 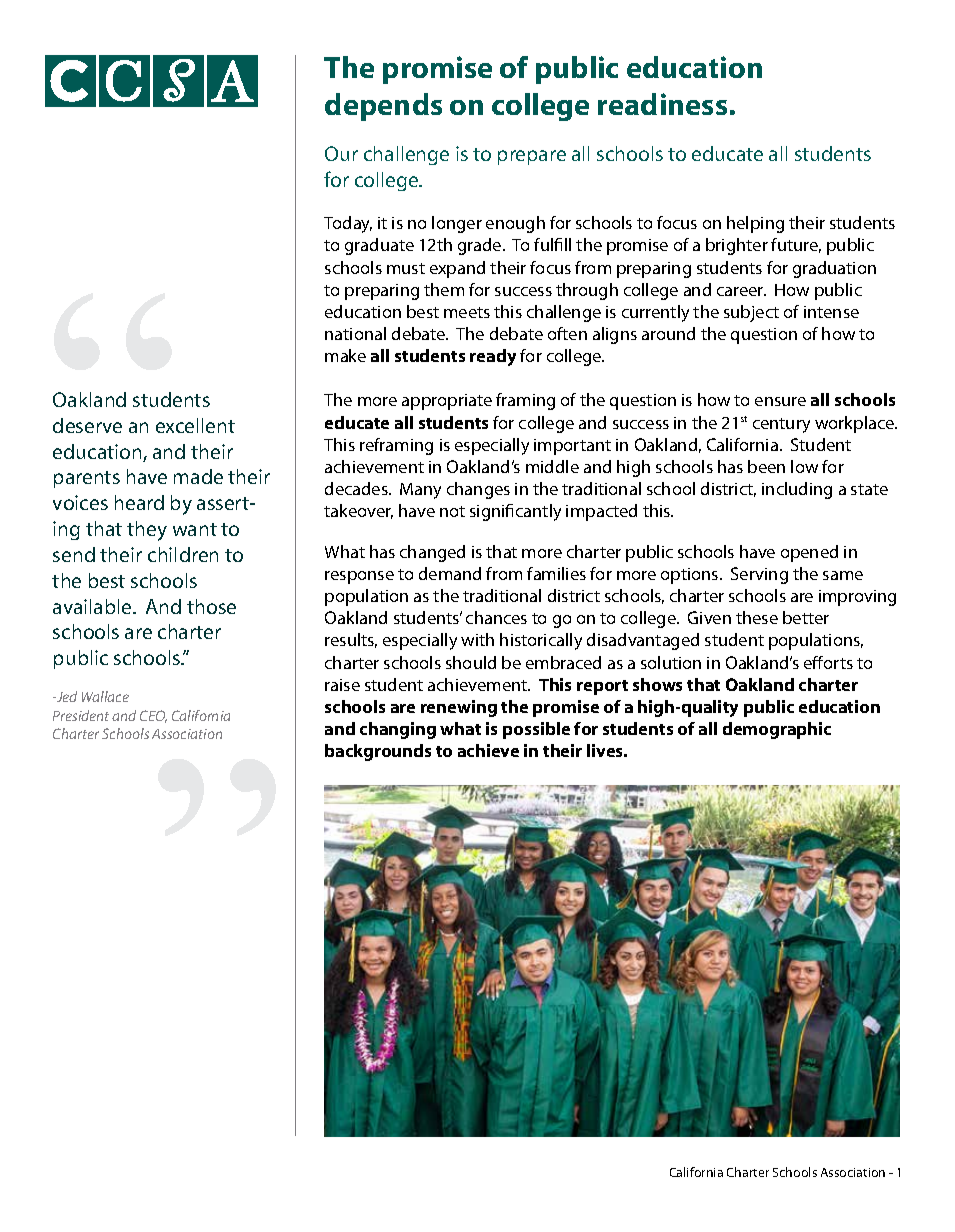 I want to click on century, so click(x=781, y=425).
